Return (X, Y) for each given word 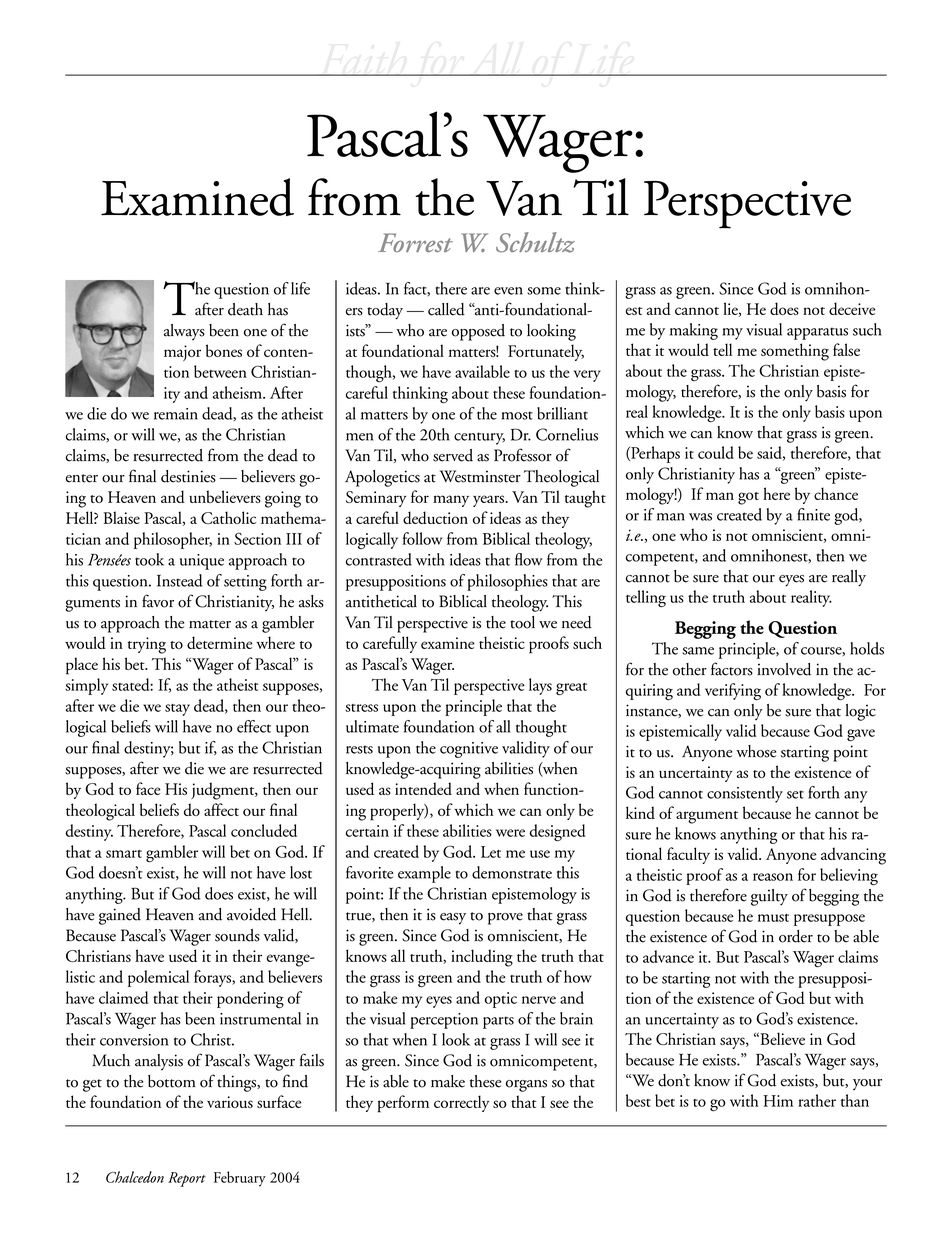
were (510, 833)
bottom (172, 1081)
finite (813, 514)
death (245, 309)
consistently (745, 794)
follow (422, 538)
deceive (852, 308)
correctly (462, 1103)
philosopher (173, 540)
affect (221, 809)
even (508, 291)
